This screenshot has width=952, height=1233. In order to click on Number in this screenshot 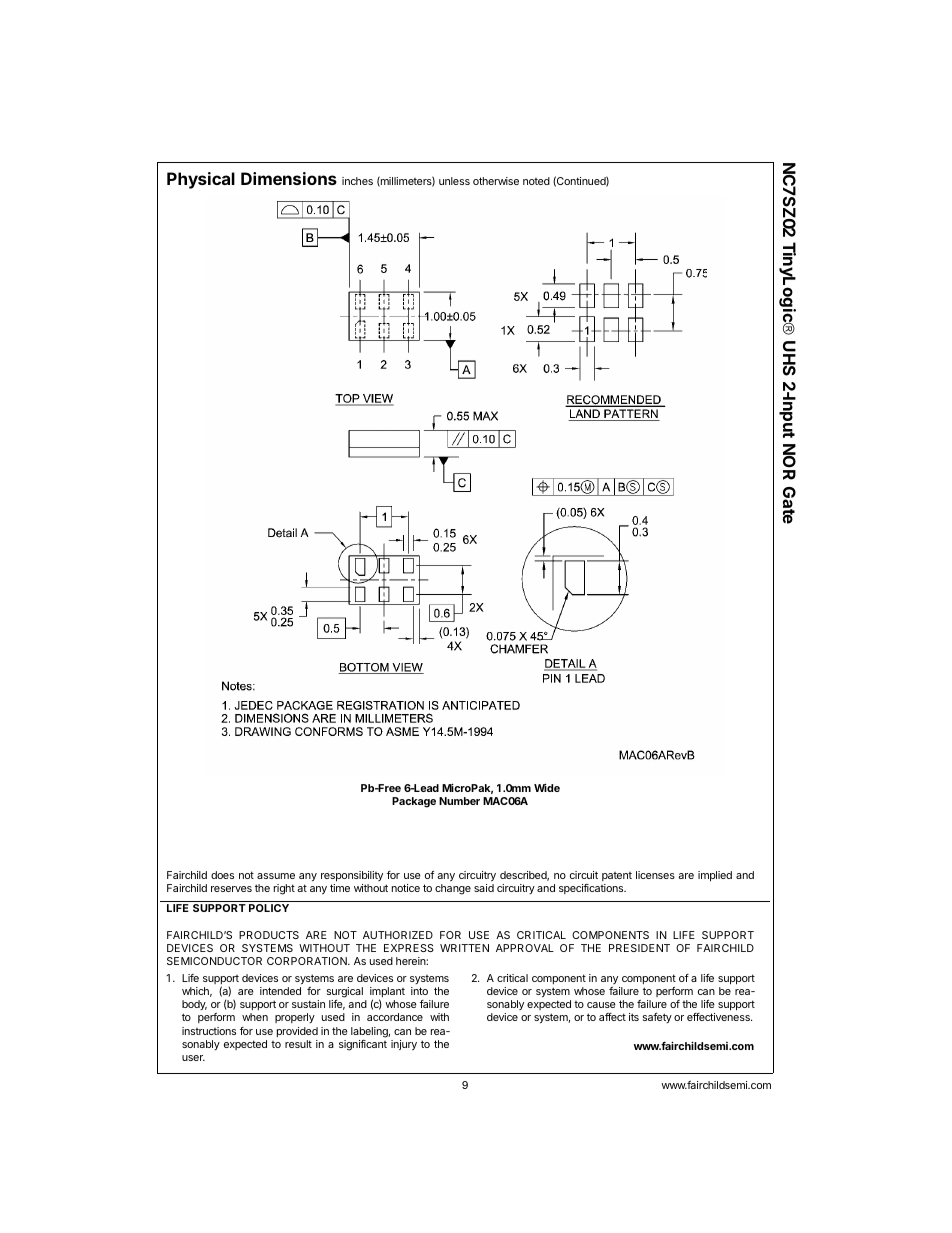, I will do `click(459, 801)`.
